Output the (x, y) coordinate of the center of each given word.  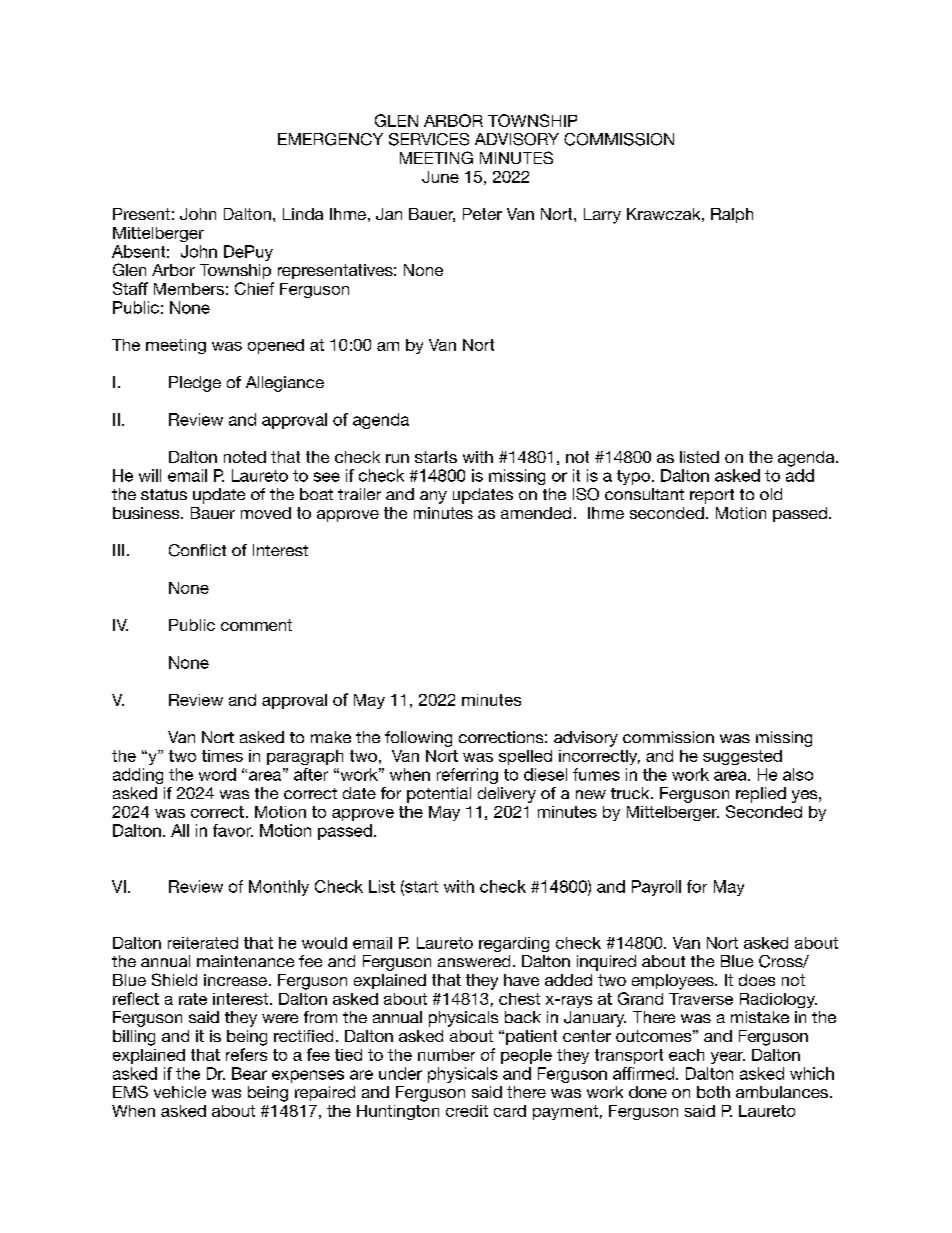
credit (467, 1111)
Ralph (732, 215)
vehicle (180, 1092)
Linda (303, 214)
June (440, 177)
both (713, 1092)
